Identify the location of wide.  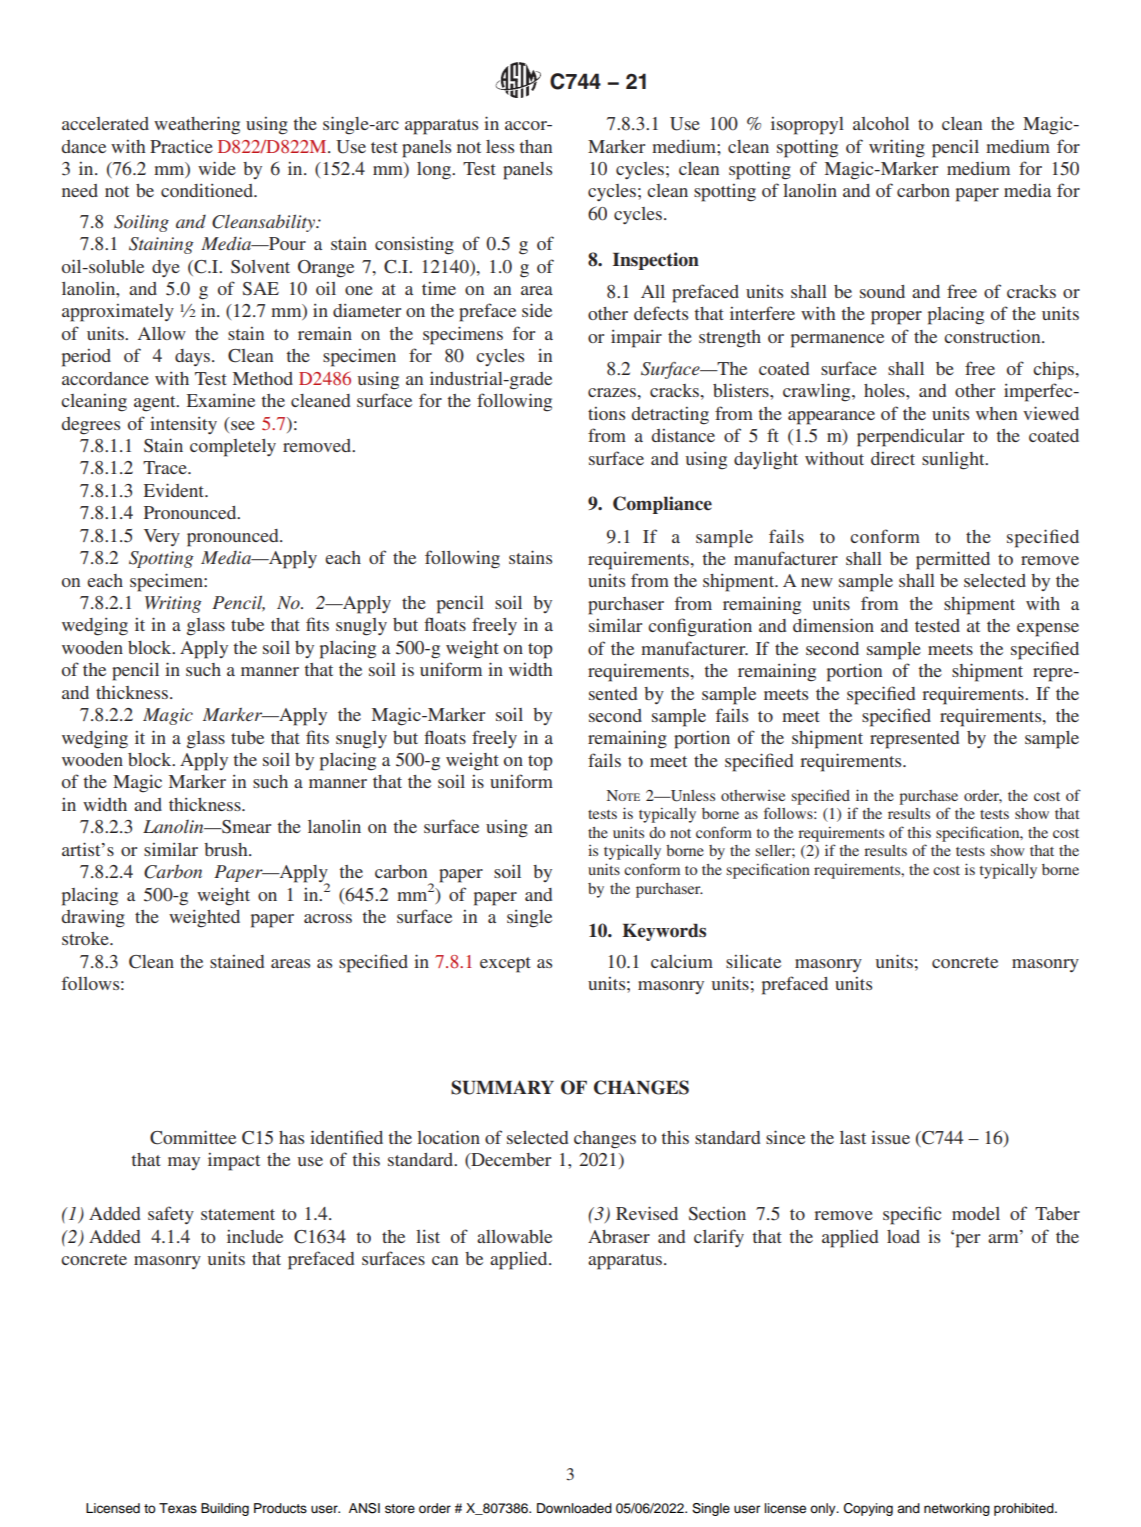
(217, 168).
